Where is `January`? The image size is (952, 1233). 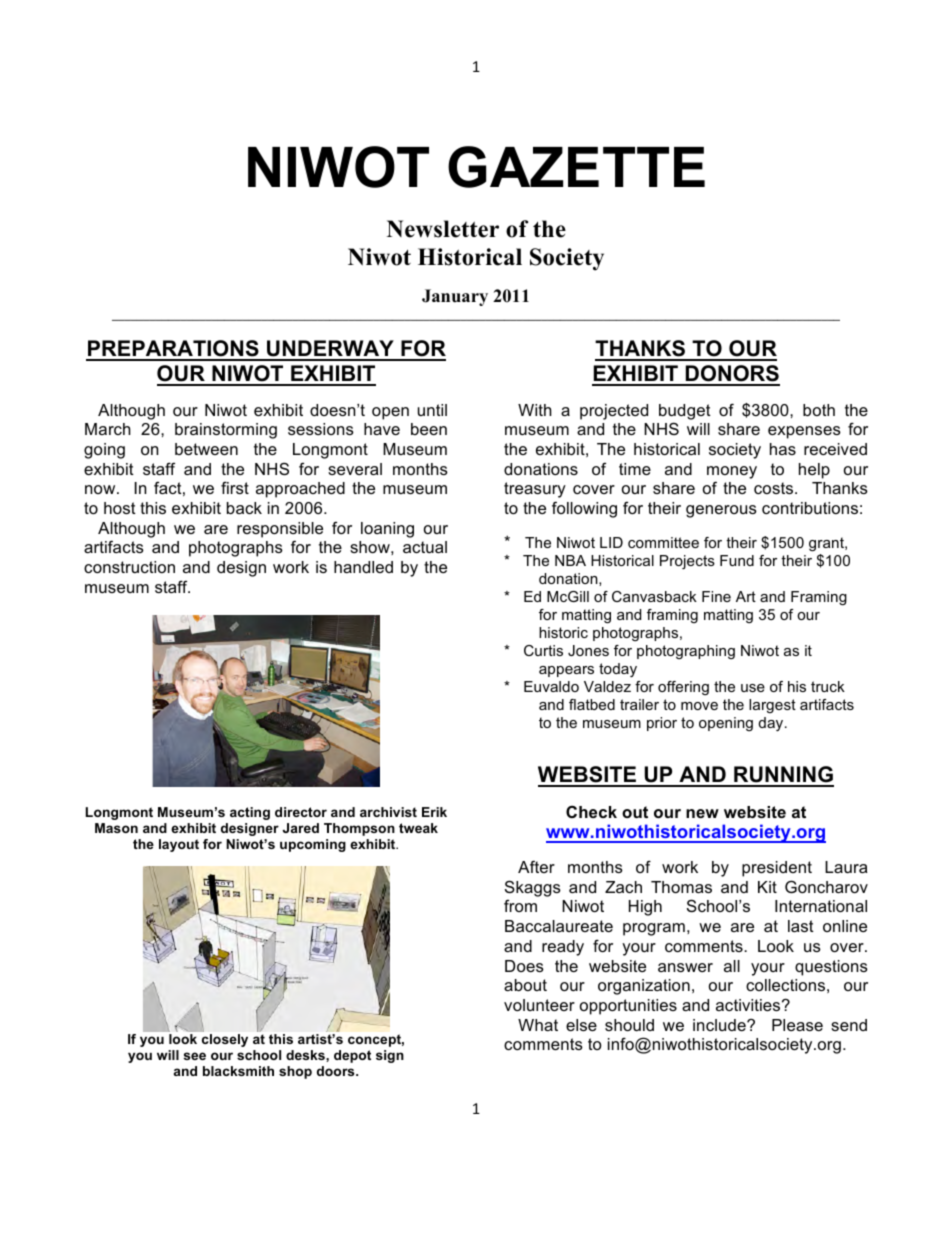
January is located at coordinates (455, 297).
